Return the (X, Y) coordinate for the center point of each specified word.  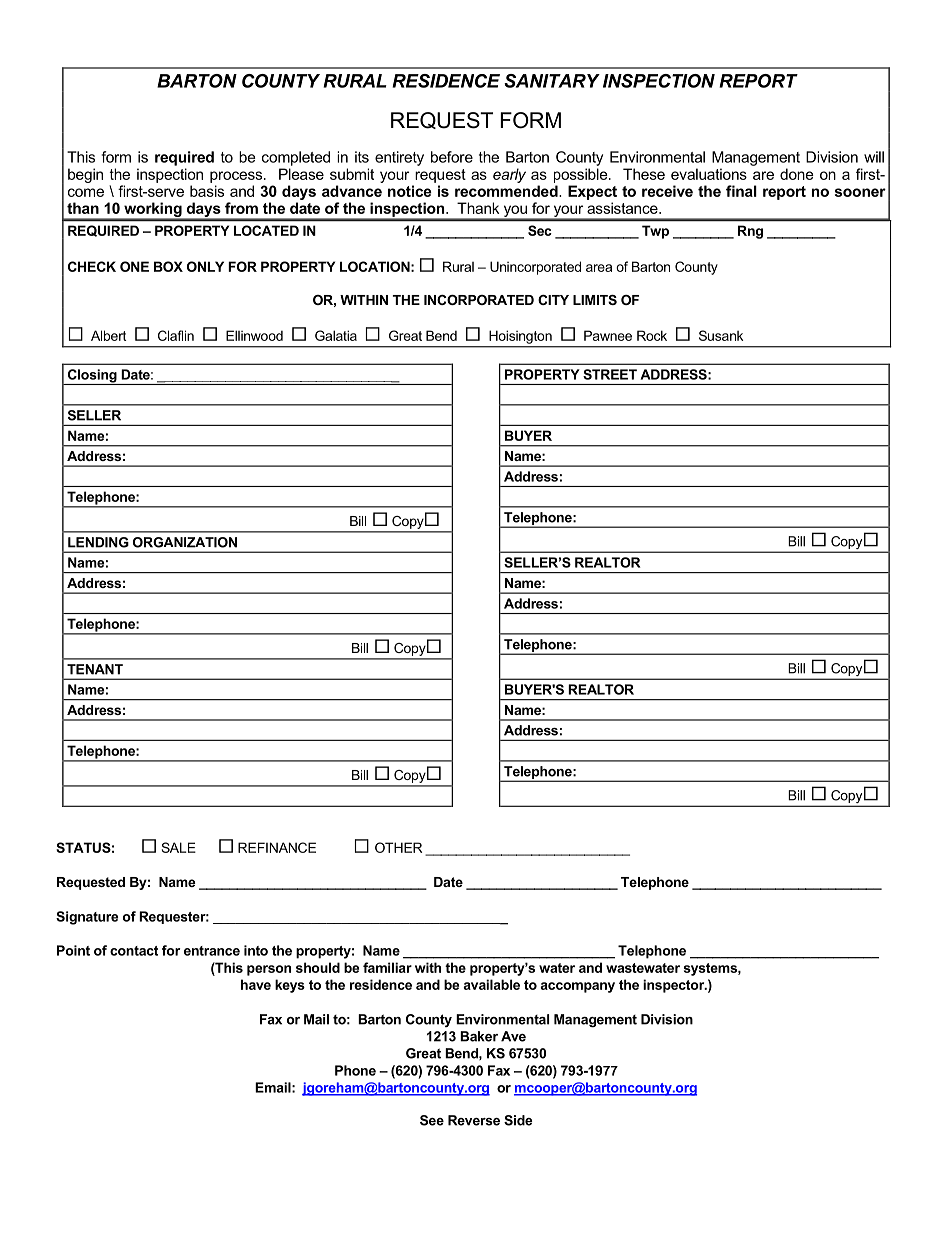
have (256, 984)
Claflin (176, 335)
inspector (675, 986)
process (237, 177)
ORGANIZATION (185, 542)
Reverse (474, 1120)
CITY (553, 300)
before (452, 157)
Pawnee (608, 335)
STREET (610, 374)
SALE (179, 847)
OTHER (398, 847)
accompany (577, 987)
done (797, 174)
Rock (652, 335)
